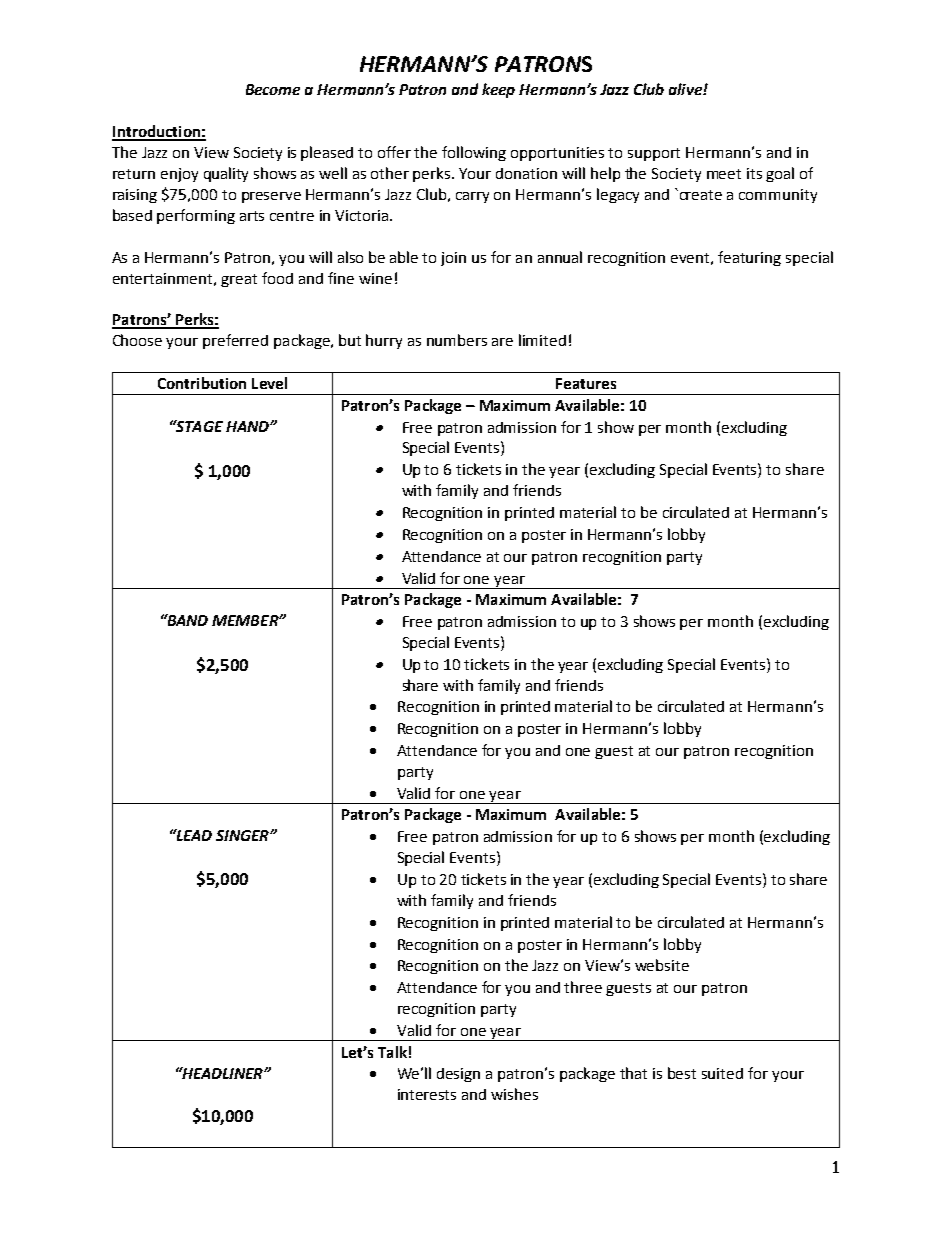  I want to click on interests, so click(427, 1094).
